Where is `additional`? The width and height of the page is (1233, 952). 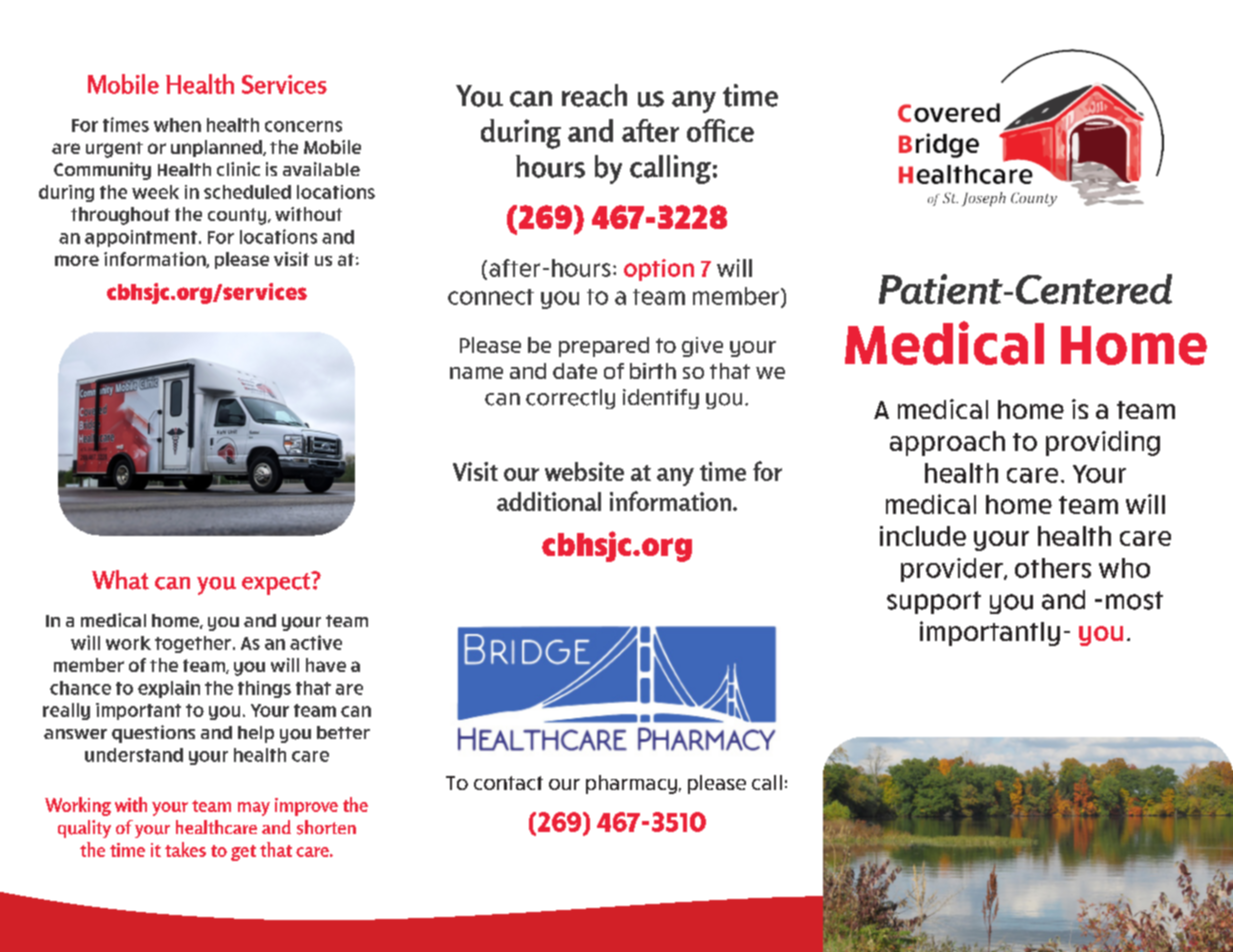
additional is located at coordinates (549, 501).
